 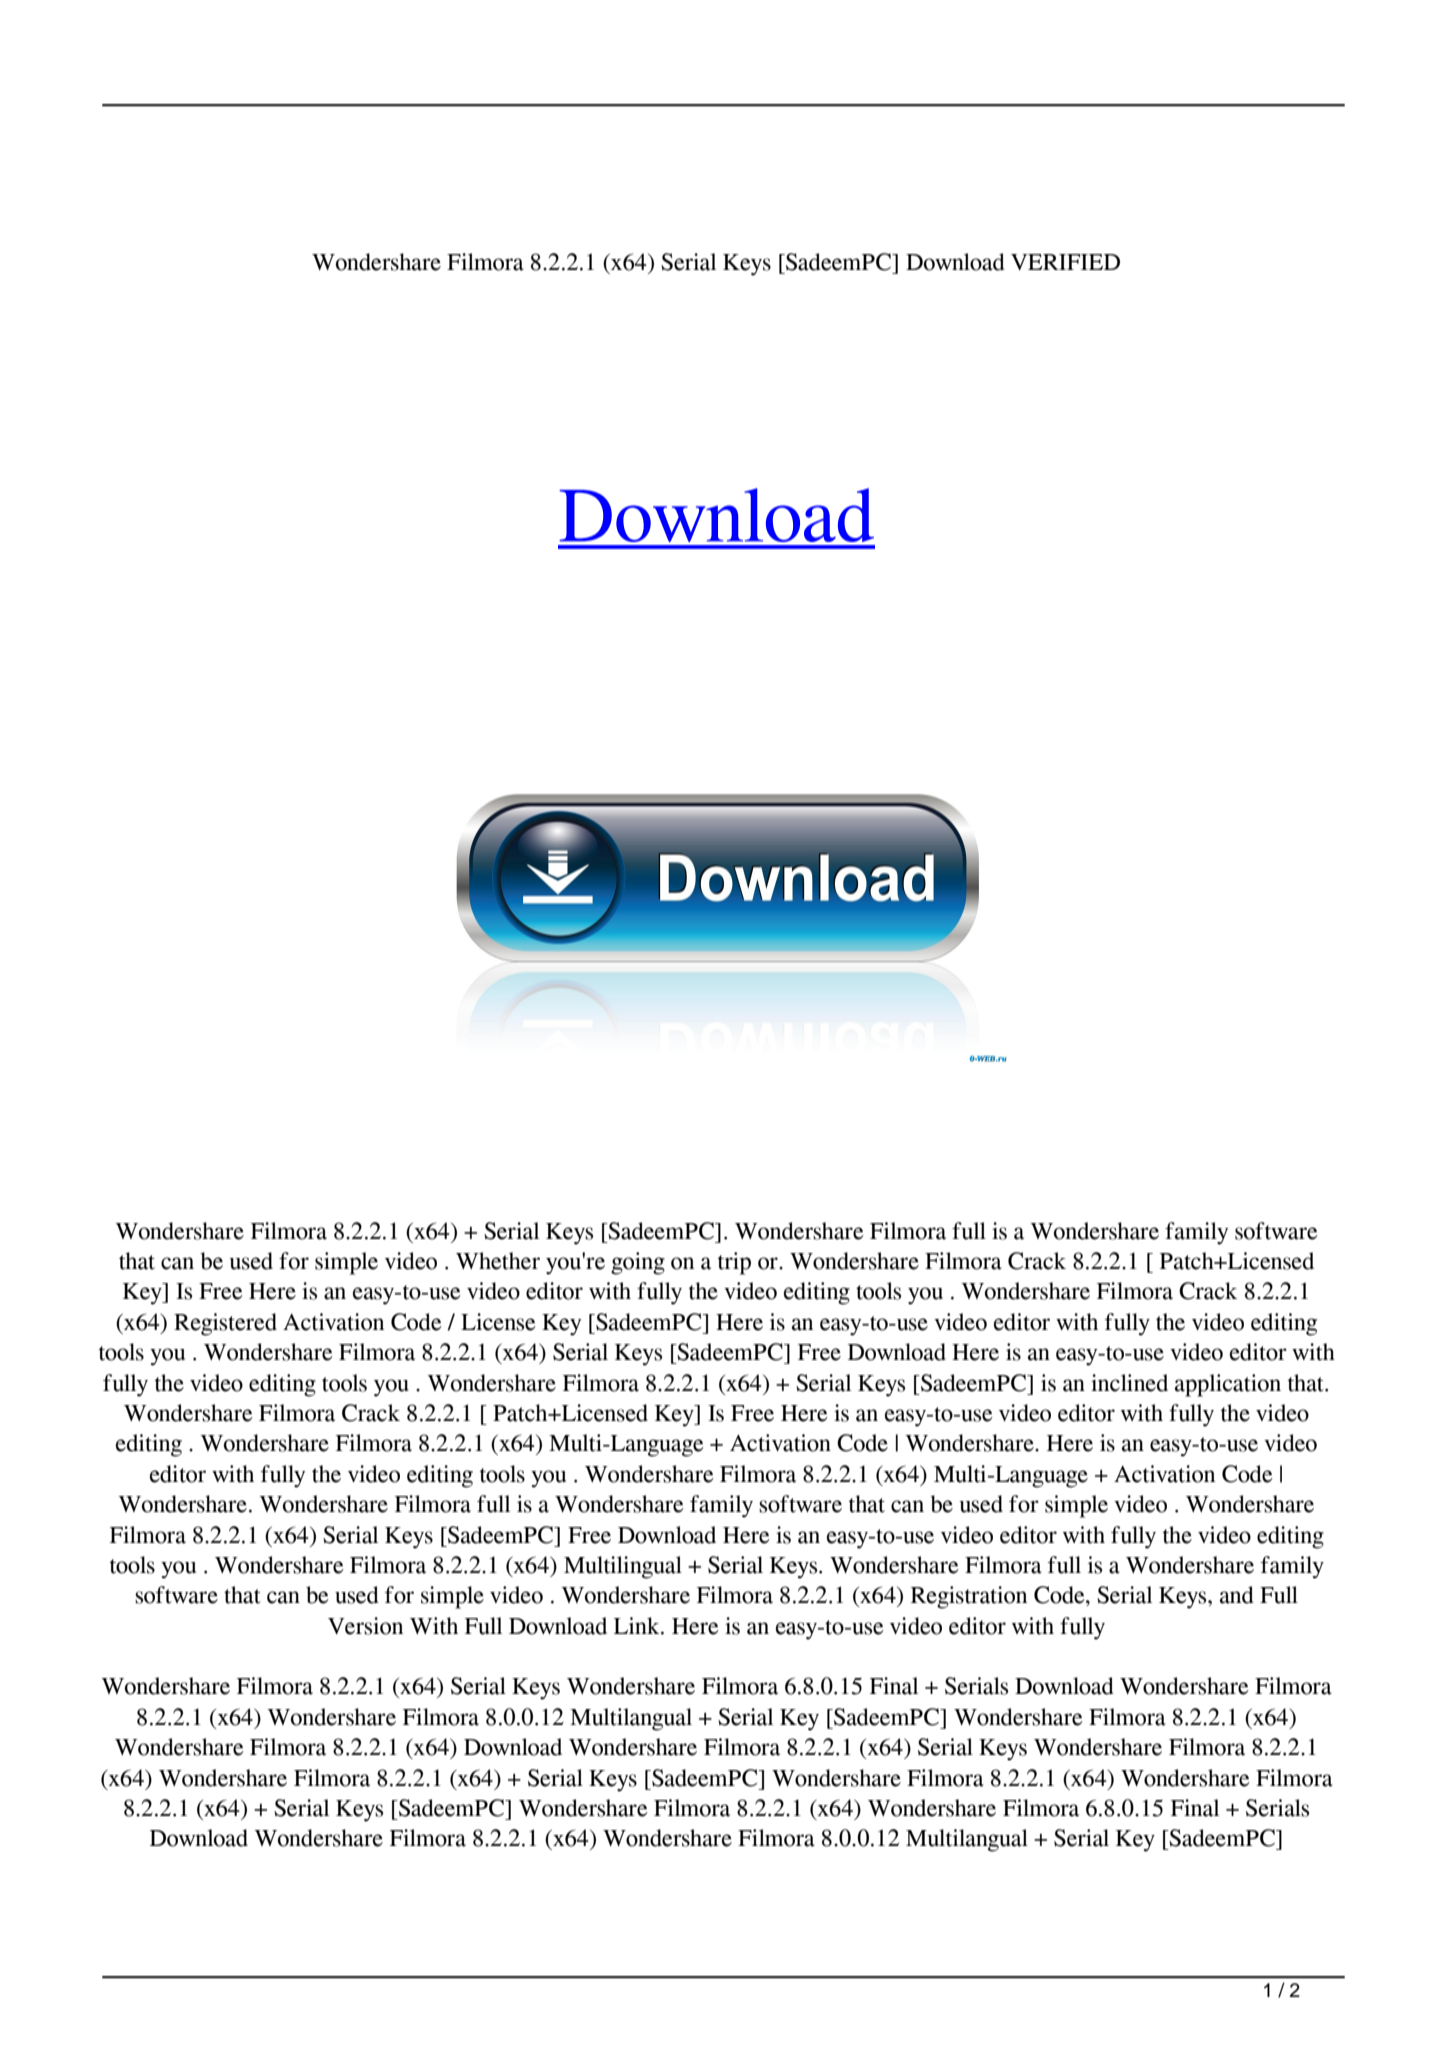 What do you see at coordinates (365, 1626) in the page?
I see `Version` at bounding box center [365, 1626].
